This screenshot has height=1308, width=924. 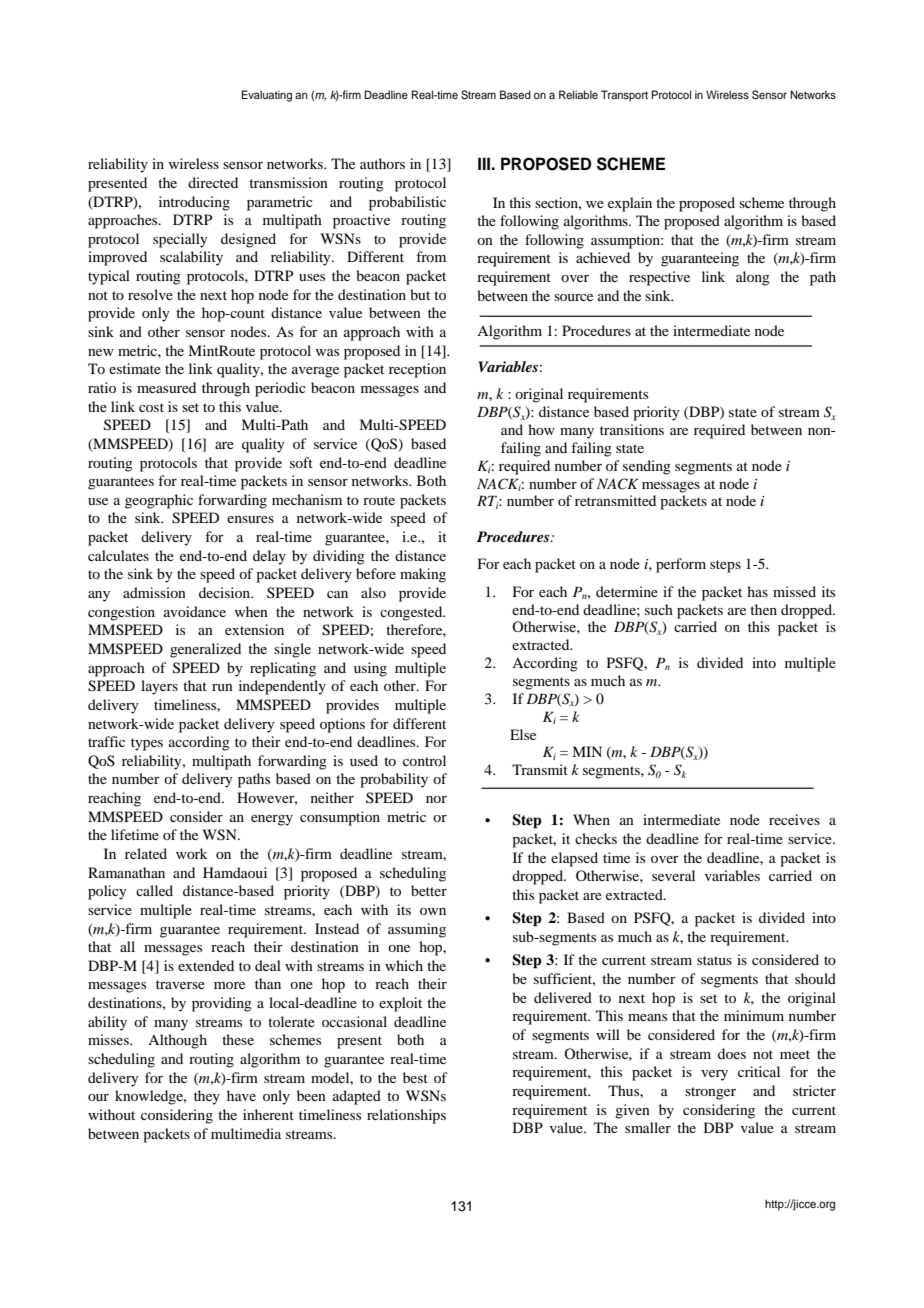 I want to click on types, so click(x=147, y=744).
